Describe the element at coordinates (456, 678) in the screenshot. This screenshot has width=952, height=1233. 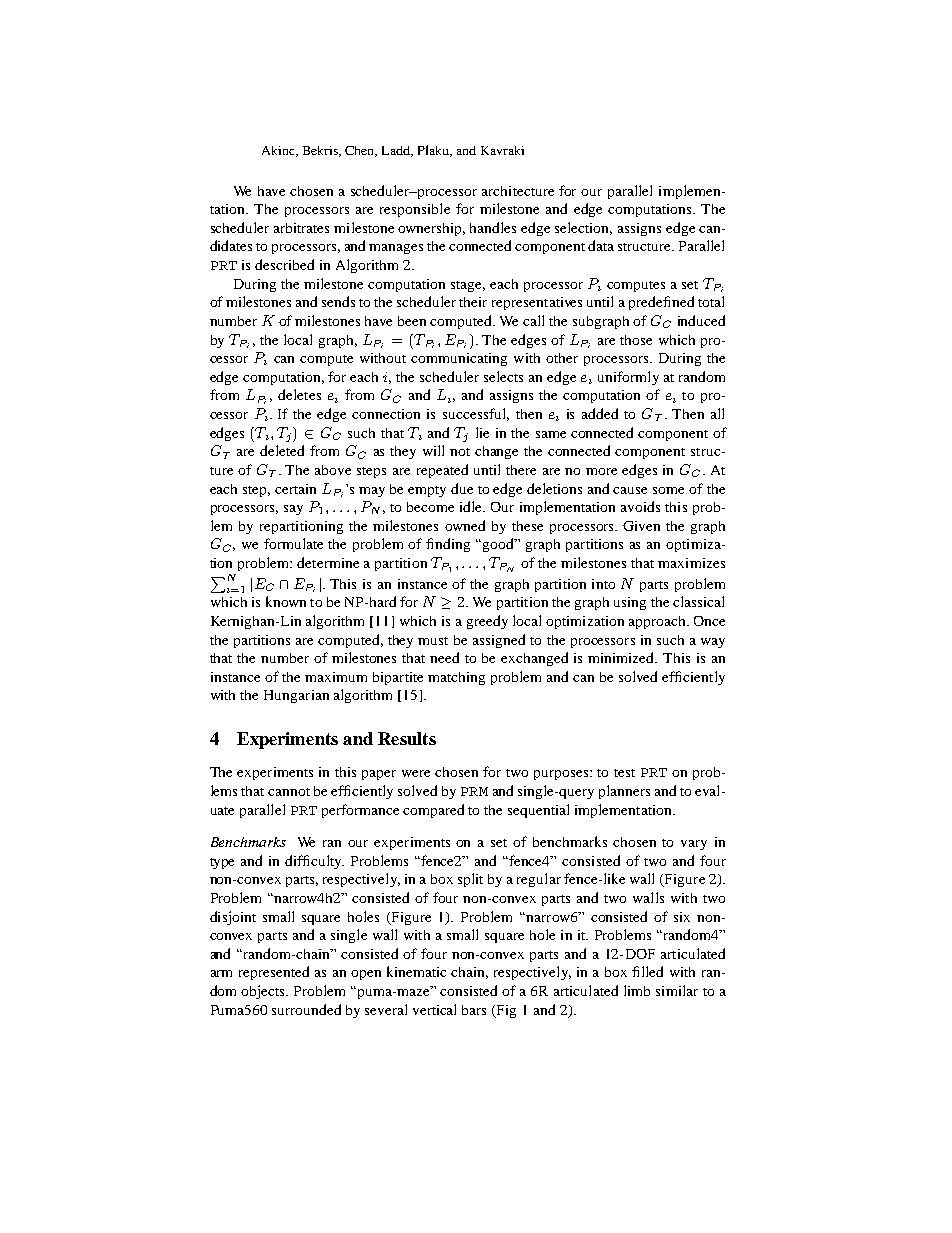
I see `matching` at that location.
